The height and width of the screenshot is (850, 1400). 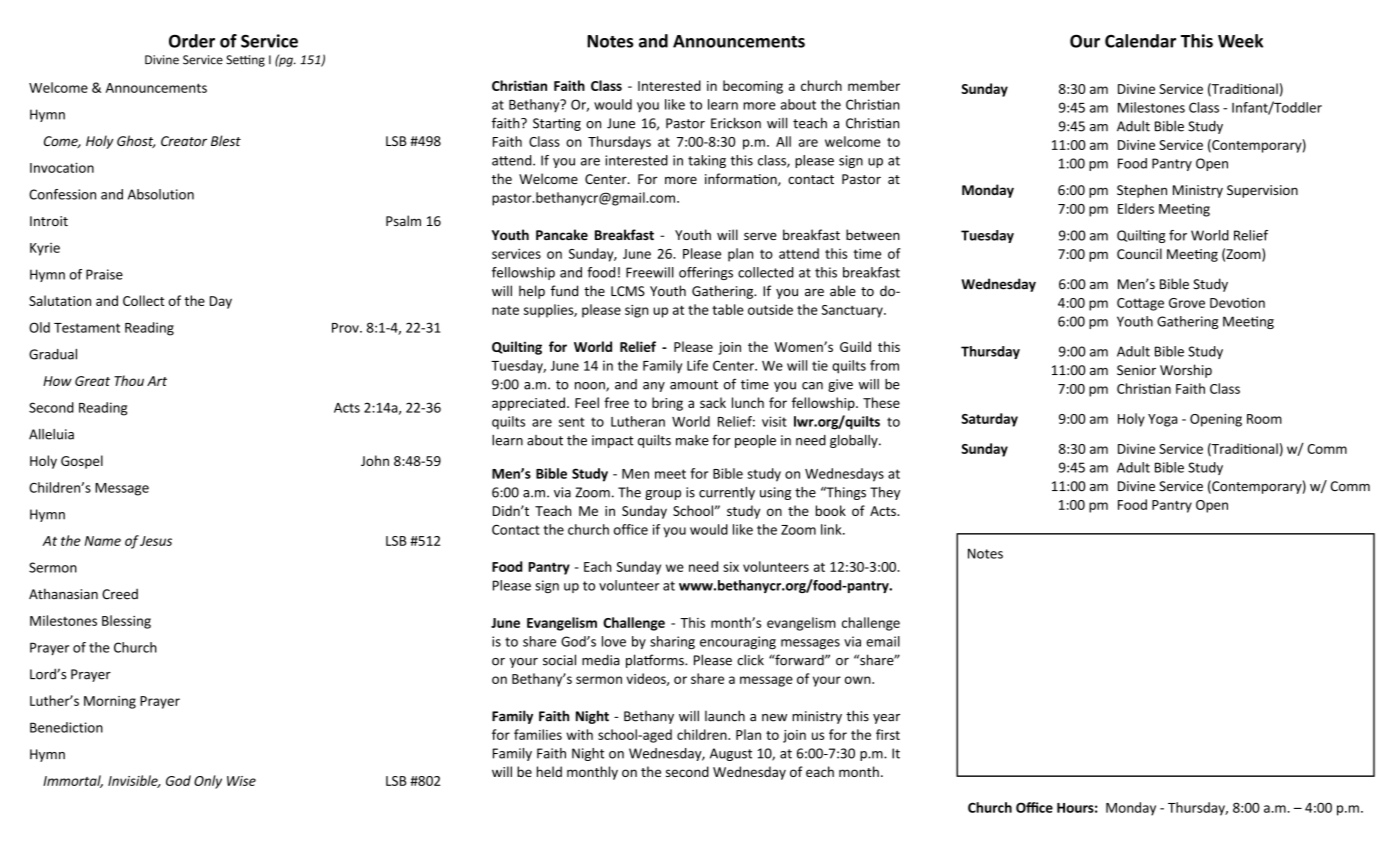 I want to click on Only, so click(x=208, y=782).
